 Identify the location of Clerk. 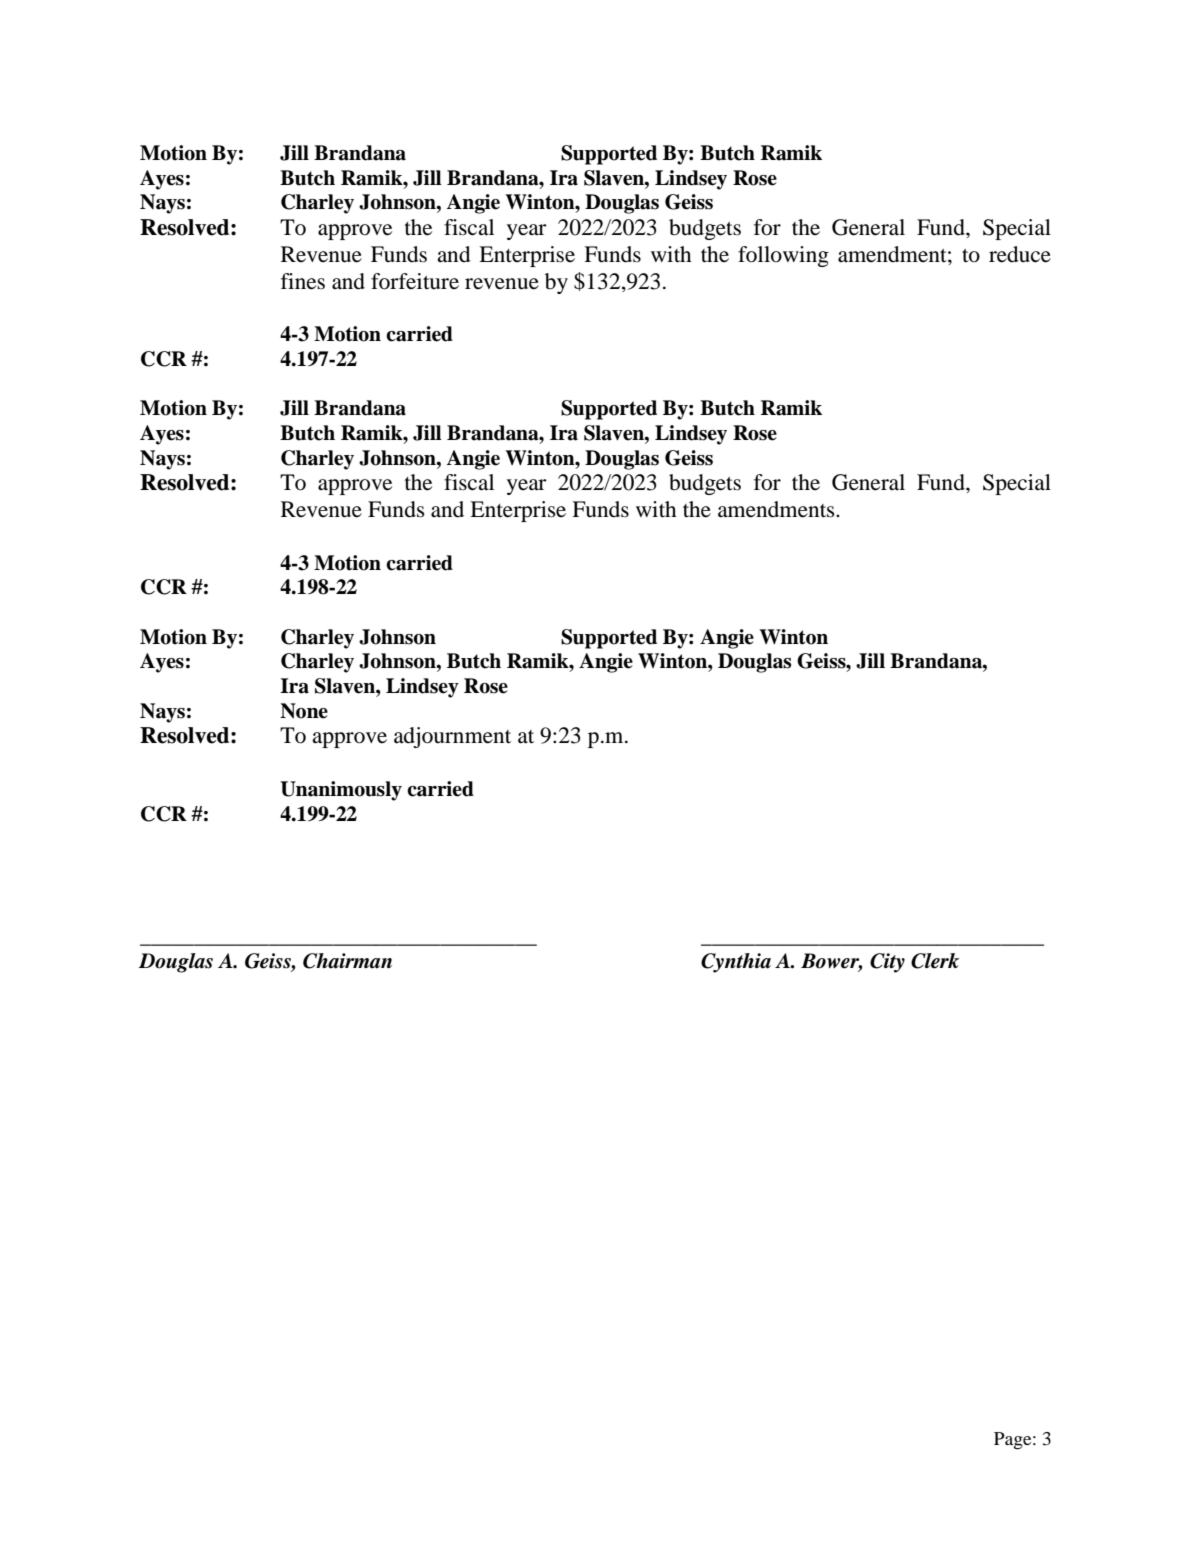
(935, 961).
